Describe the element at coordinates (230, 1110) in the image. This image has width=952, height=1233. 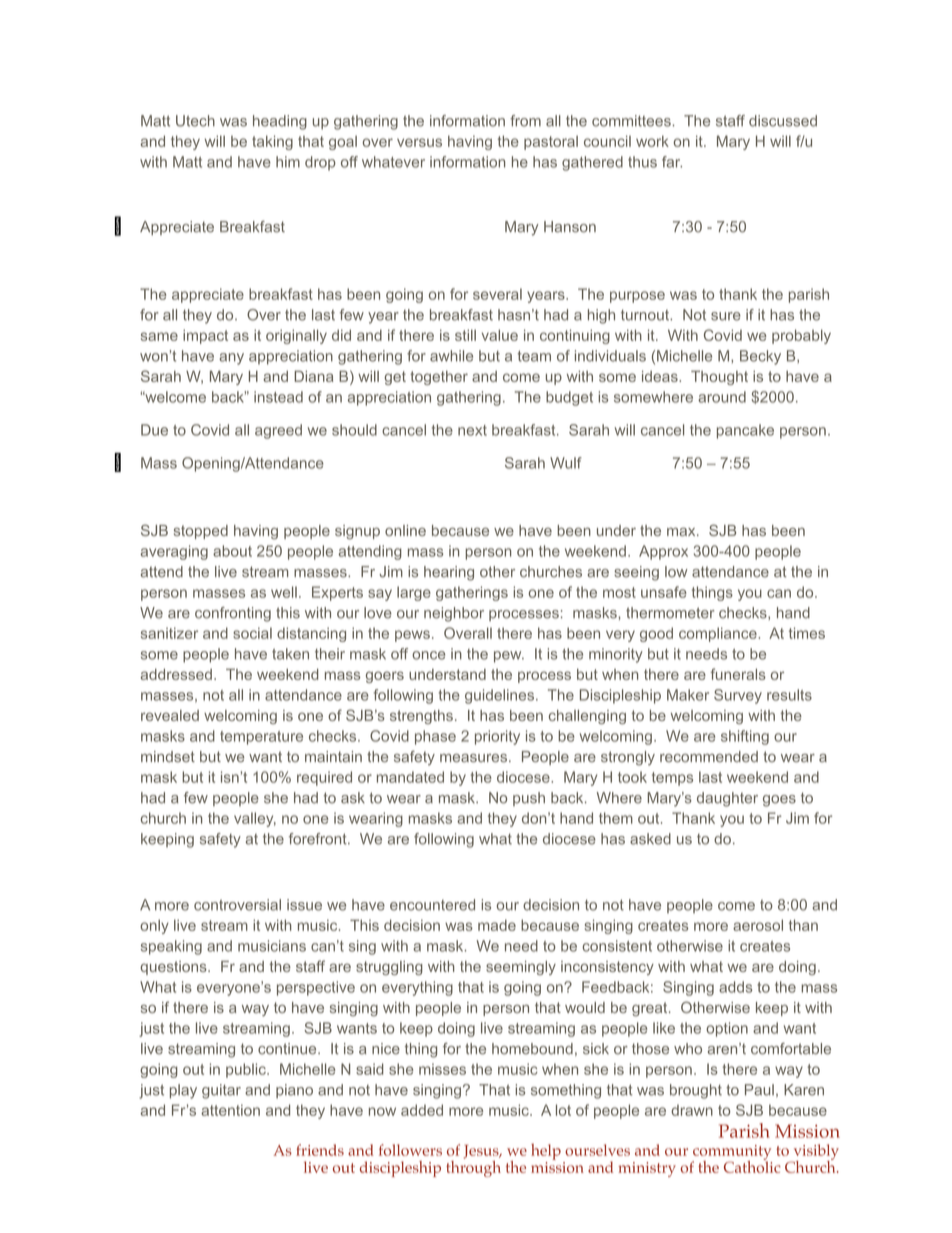
I see `attention` at that location.
